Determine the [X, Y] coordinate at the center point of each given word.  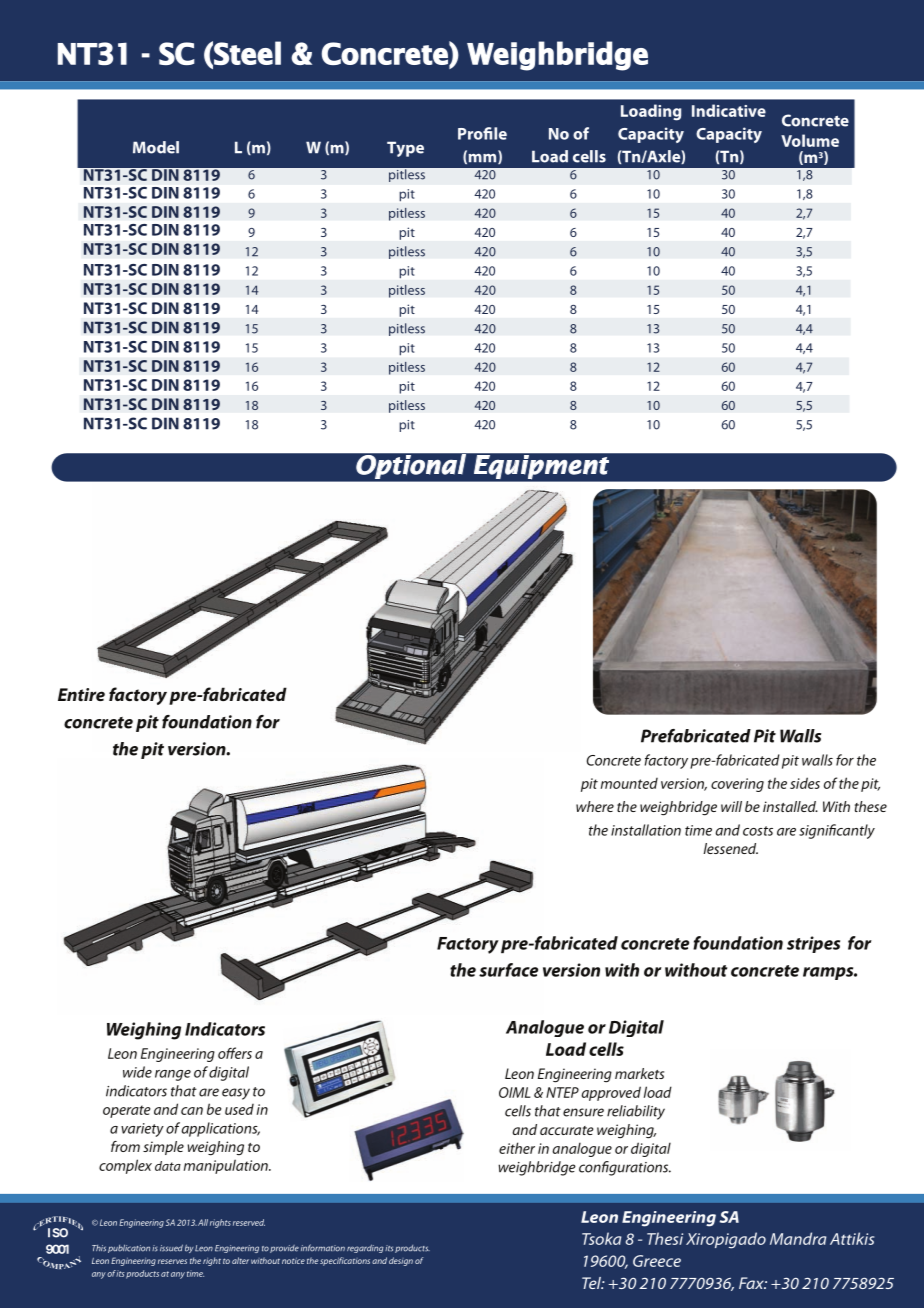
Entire [81, 694]
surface [508, 970]
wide [137, 1072]
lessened [730, 848]
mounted [629, 783]
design [401, 1261]
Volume [810, 140]
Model [156, 147]
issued [171, 1248]
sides [805, 783]
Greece [657, 1261]
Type [405, 149]
